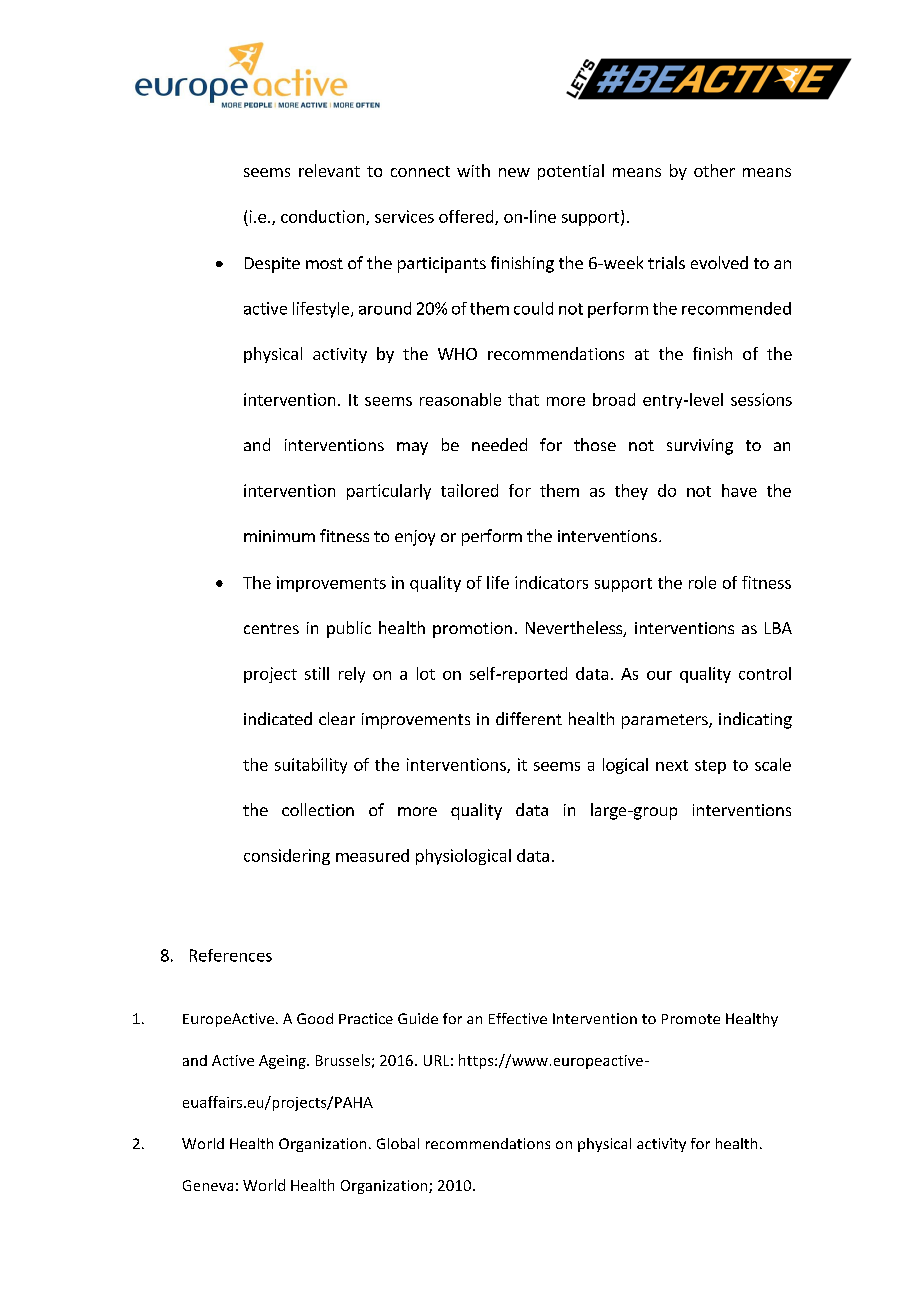 The image size is (924, 1308). What do you see at coordinates (499, 444) in the screenshot?
I see `needed` at bounding box center [499, 444].
